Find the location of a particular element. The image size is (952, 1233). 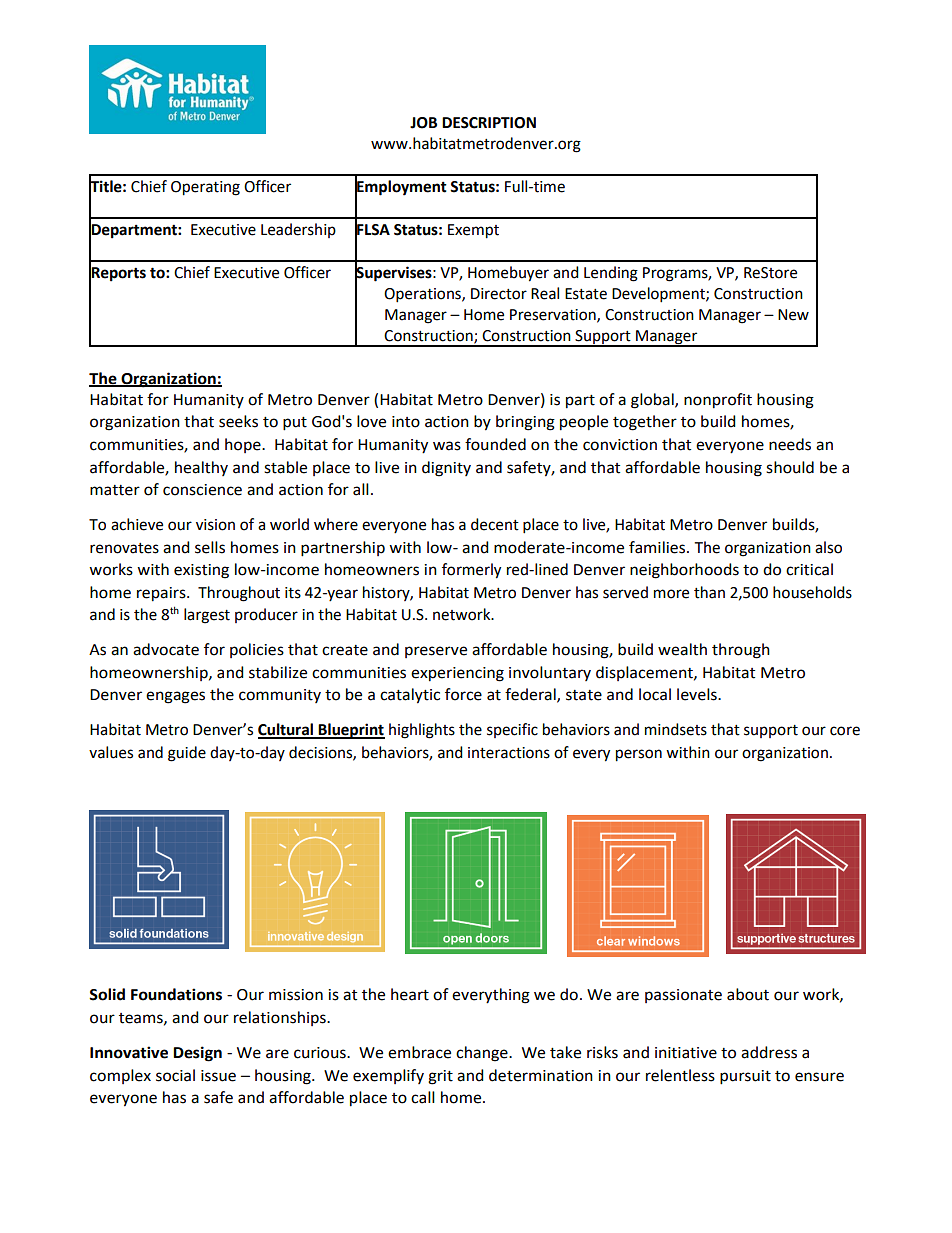

largest is located at coordinates (207, 616).
